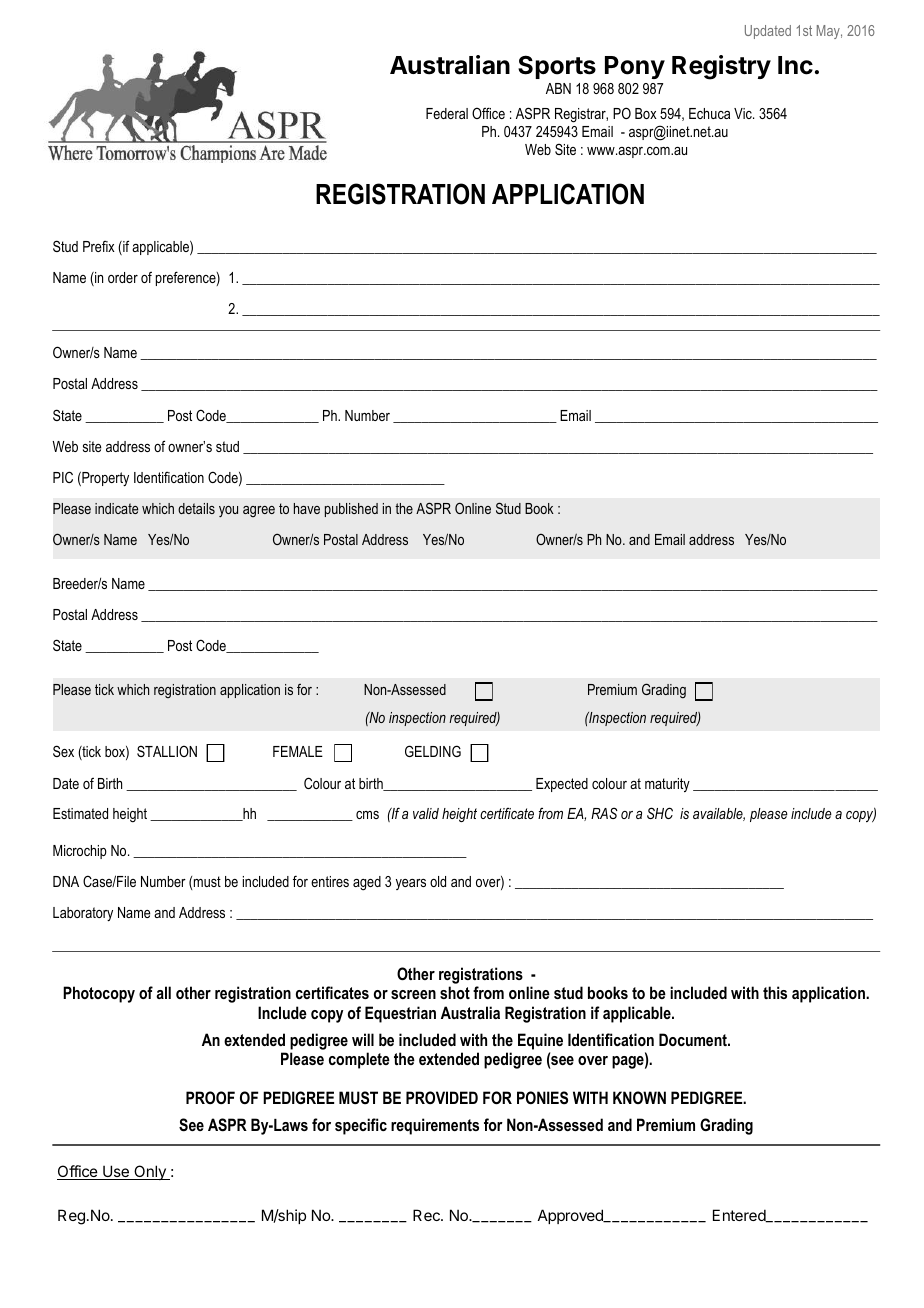  What do you see at coordinates (447, 113) in the screenshot?
I see `Federal` at bounding box center [447, 113].
